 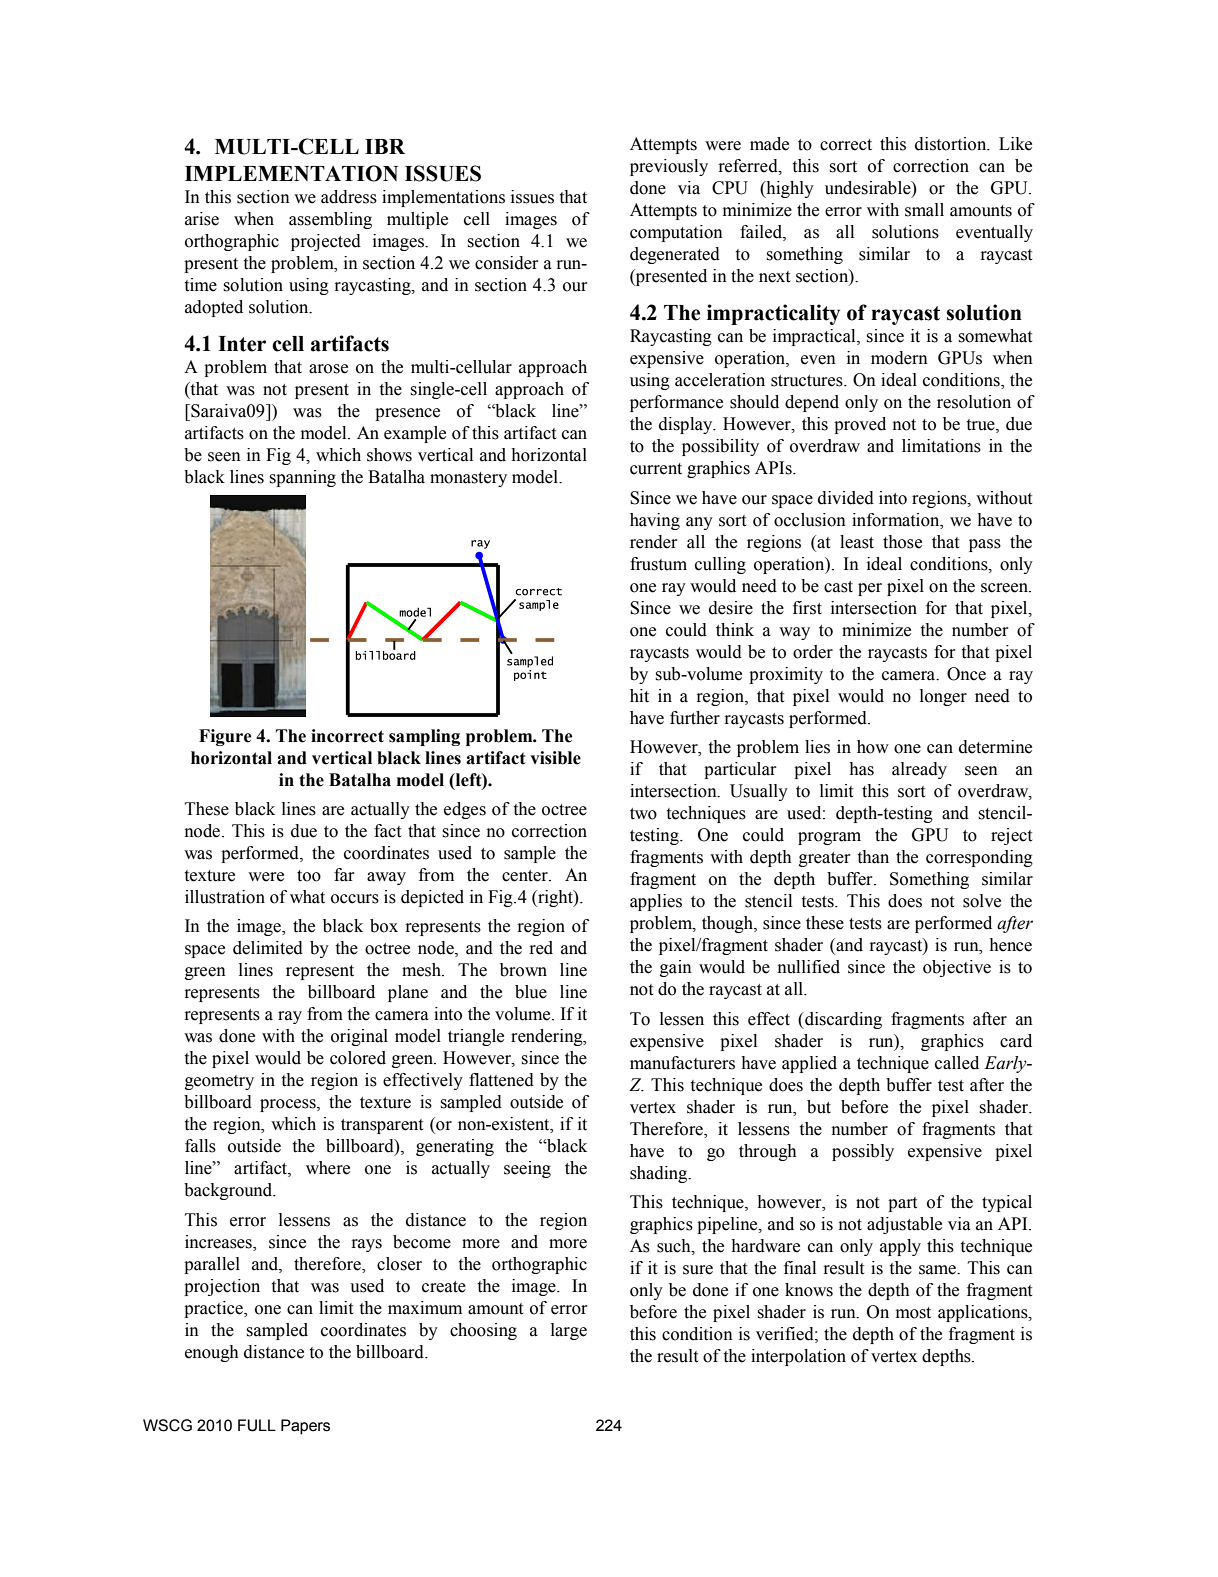 I want to click on spanning, so click(x=302, y=478).
